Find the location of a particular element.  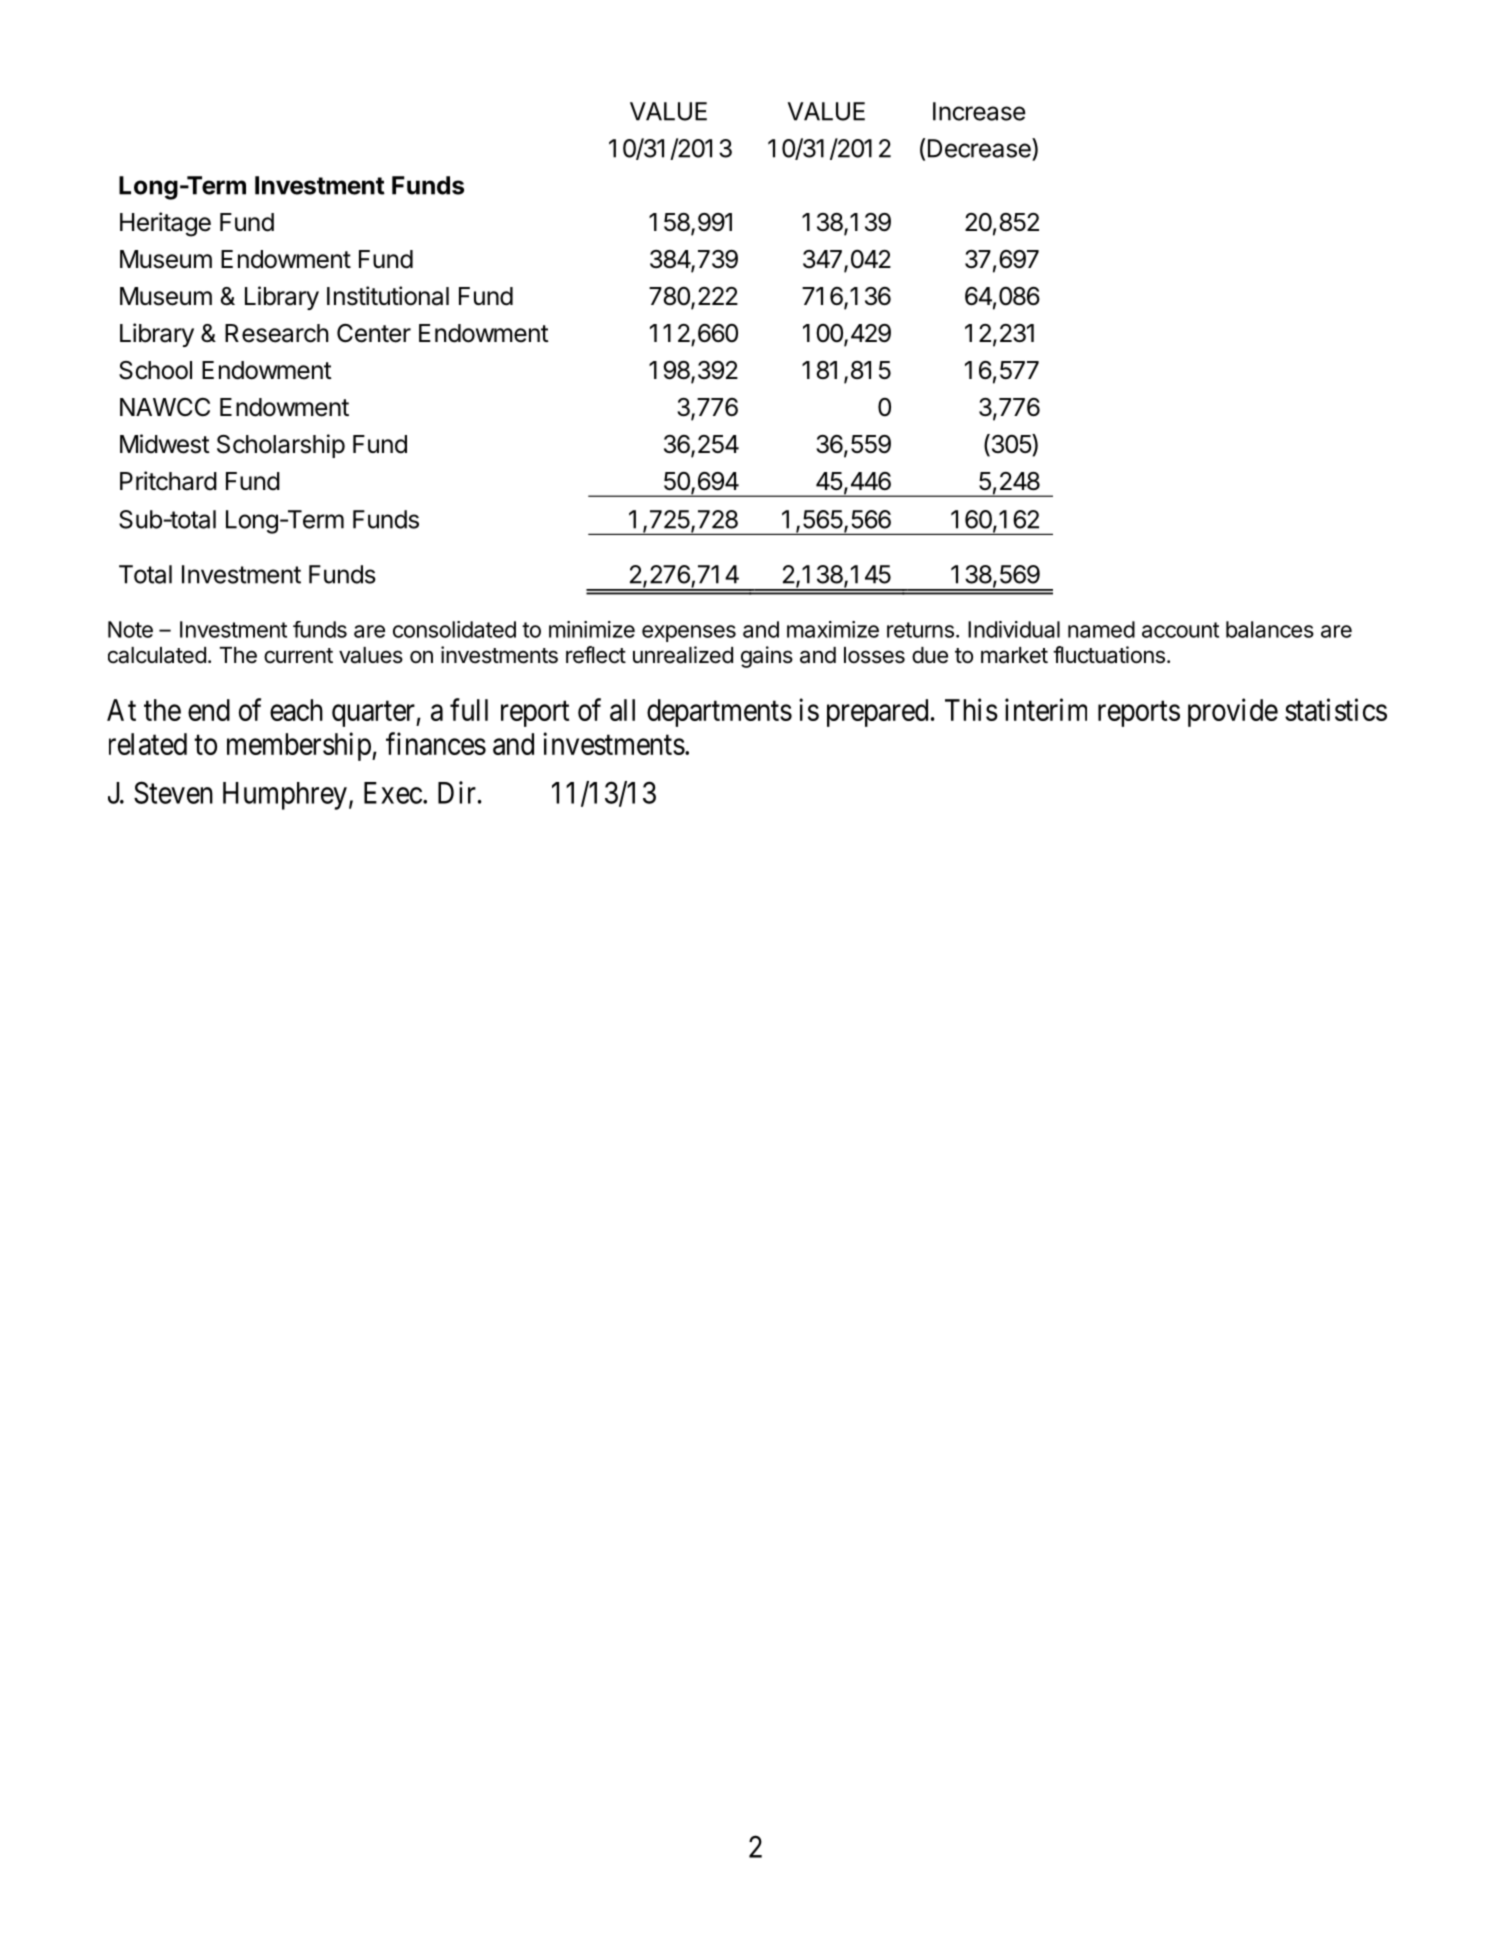

Humphrey is located at coordinates (285, 796).
